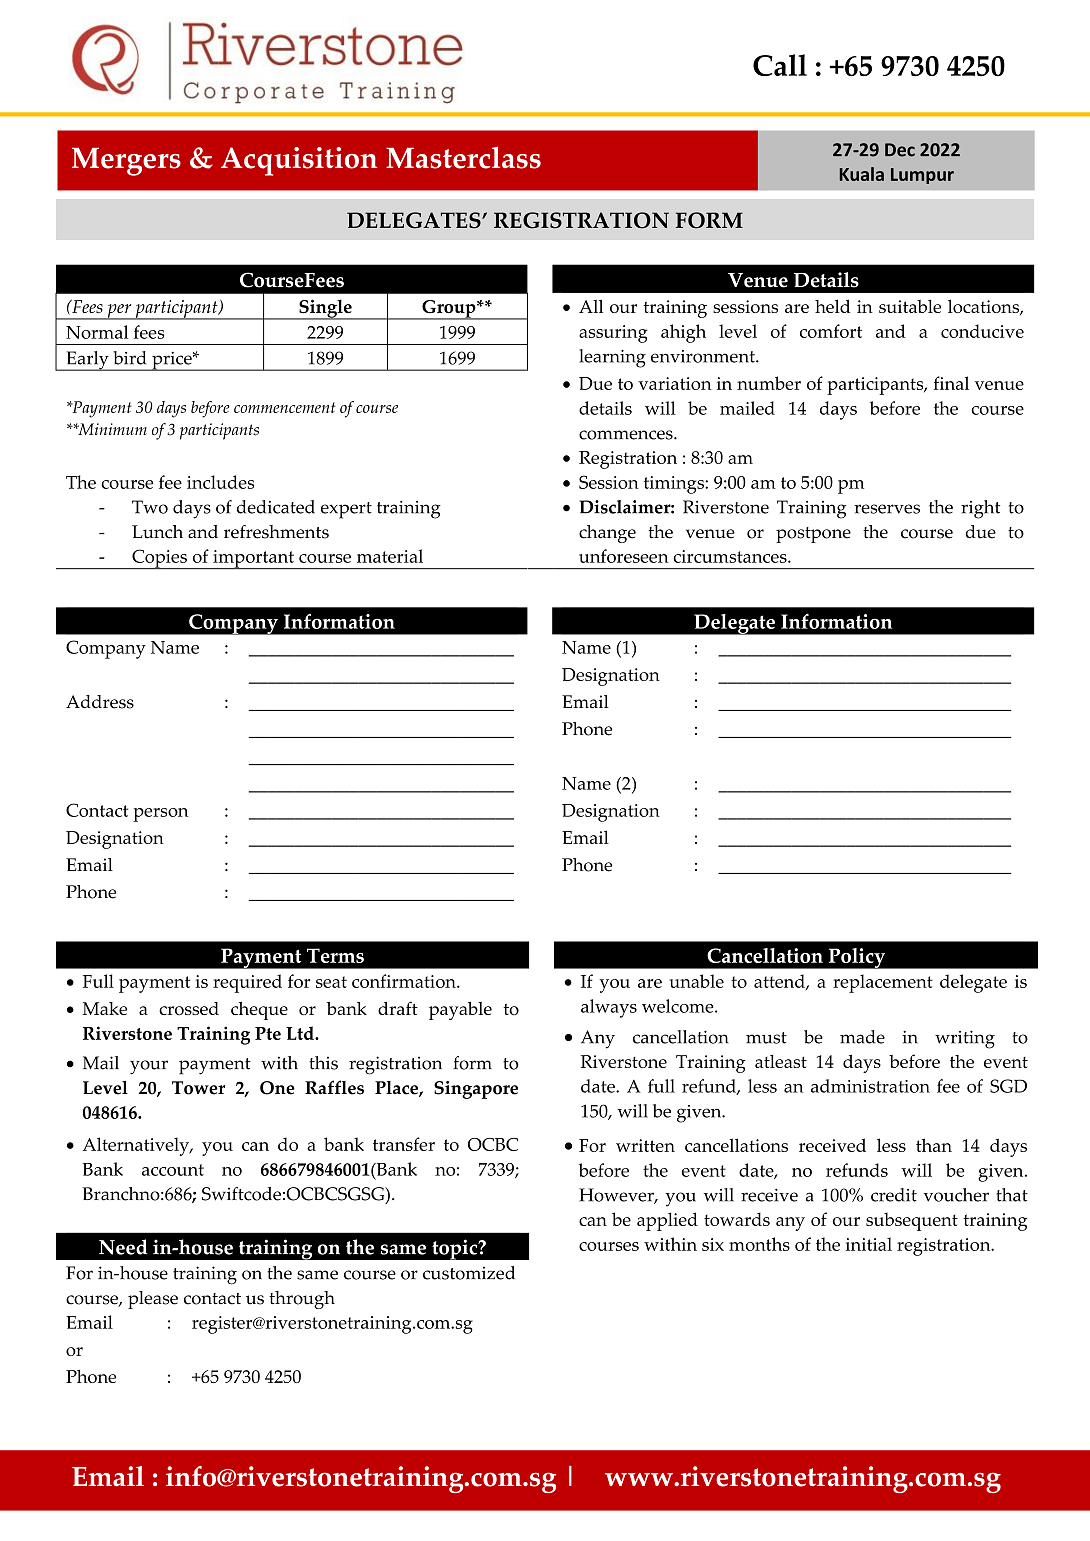  Describe the element at coordinates (247, 983) in the page. I see `required` at that location.
